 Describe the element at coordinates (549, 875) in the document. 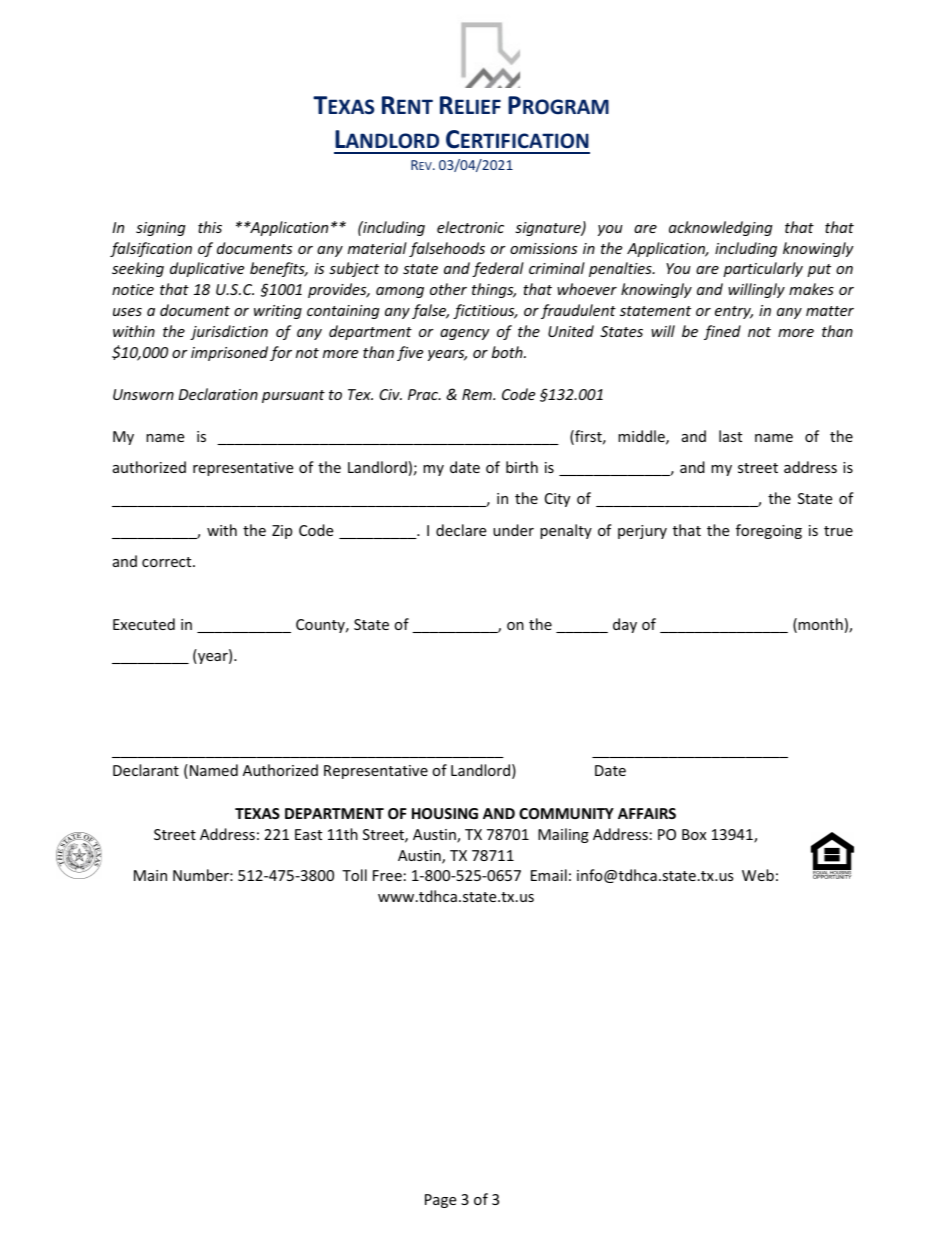

I see `Email` at that location.
